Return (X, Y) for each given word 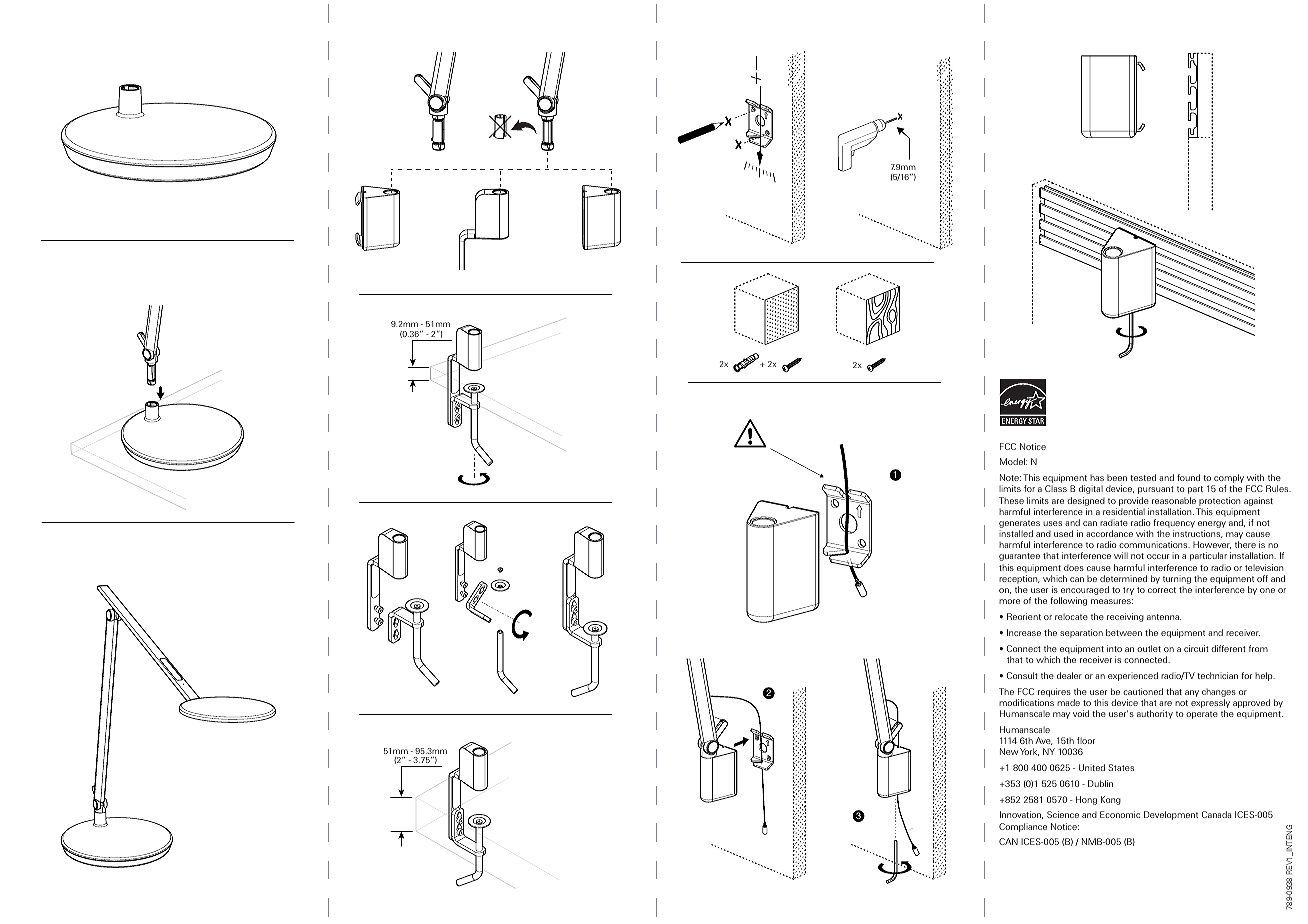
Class (1056, 488)
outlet (1149, 648)
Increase (1024, 632)
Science (1063, 814)
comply (1228, 480)
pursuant (1156, 490)
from (1258, 648)
